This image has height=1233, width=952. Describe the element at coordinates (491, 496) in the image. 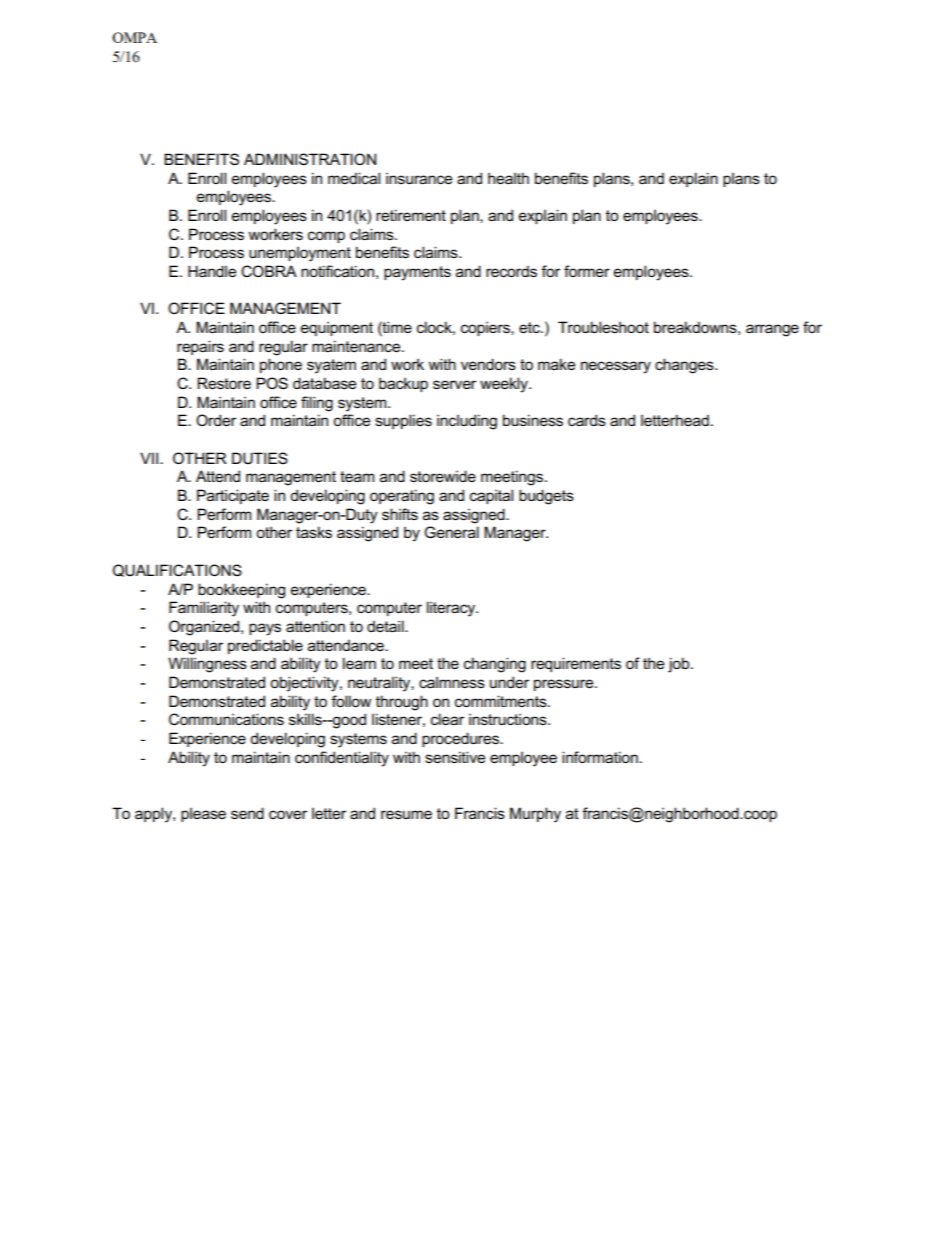

I see `capital` at that location.
